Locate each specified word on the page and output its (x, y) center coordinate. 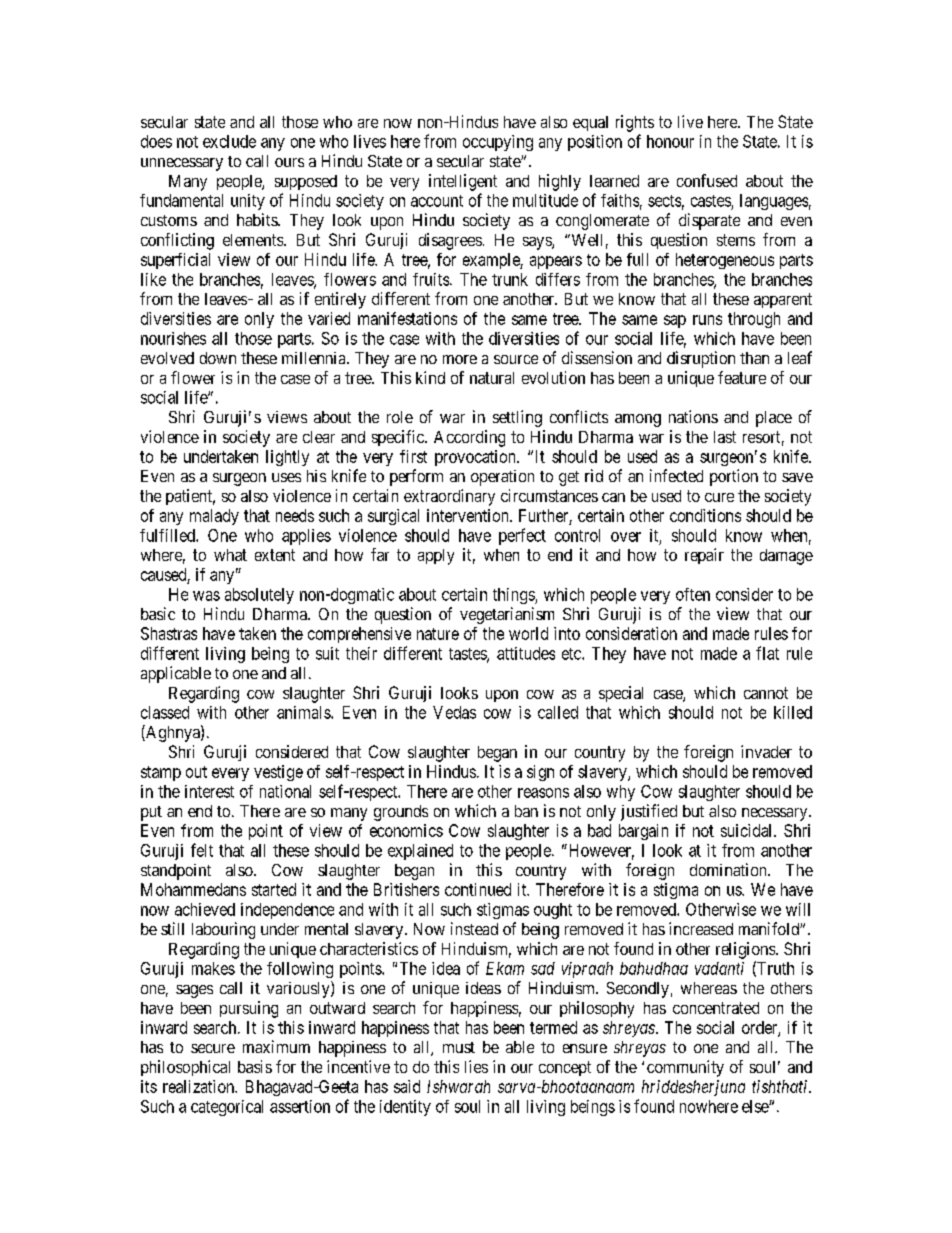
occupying (498, 143)
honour (670, 141)
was (206, 596)
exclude (229, 141)
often (693, 594)
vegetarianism (507, 615)
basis (255, 1066)
